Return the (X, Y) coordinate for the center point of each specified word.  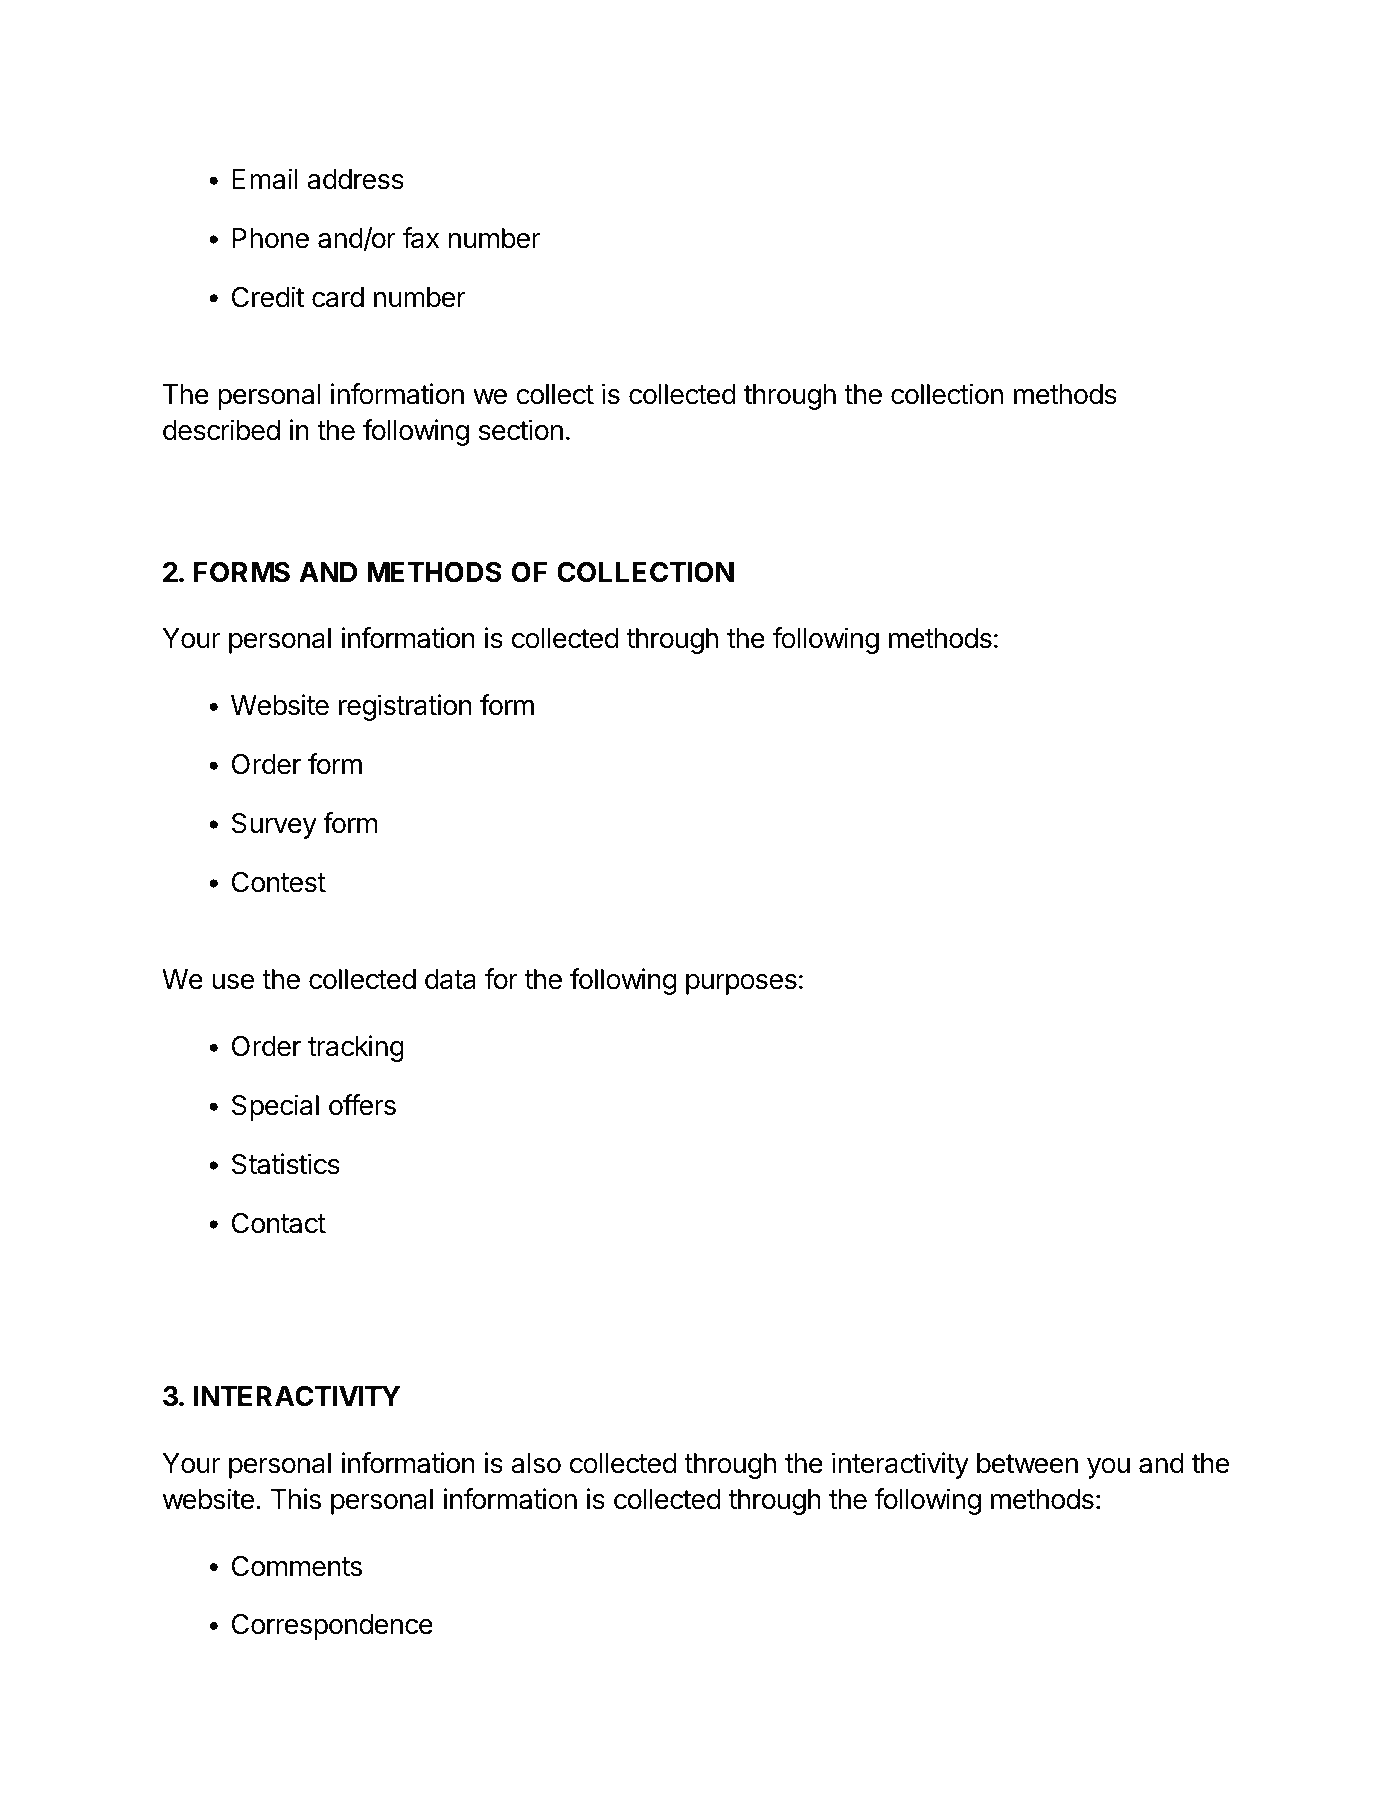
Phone (270, 238)
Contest (279, 882)
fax (420, 238)
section (521, 430)
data (450, 979)
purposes (741, 984)
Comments (297, 1566)
